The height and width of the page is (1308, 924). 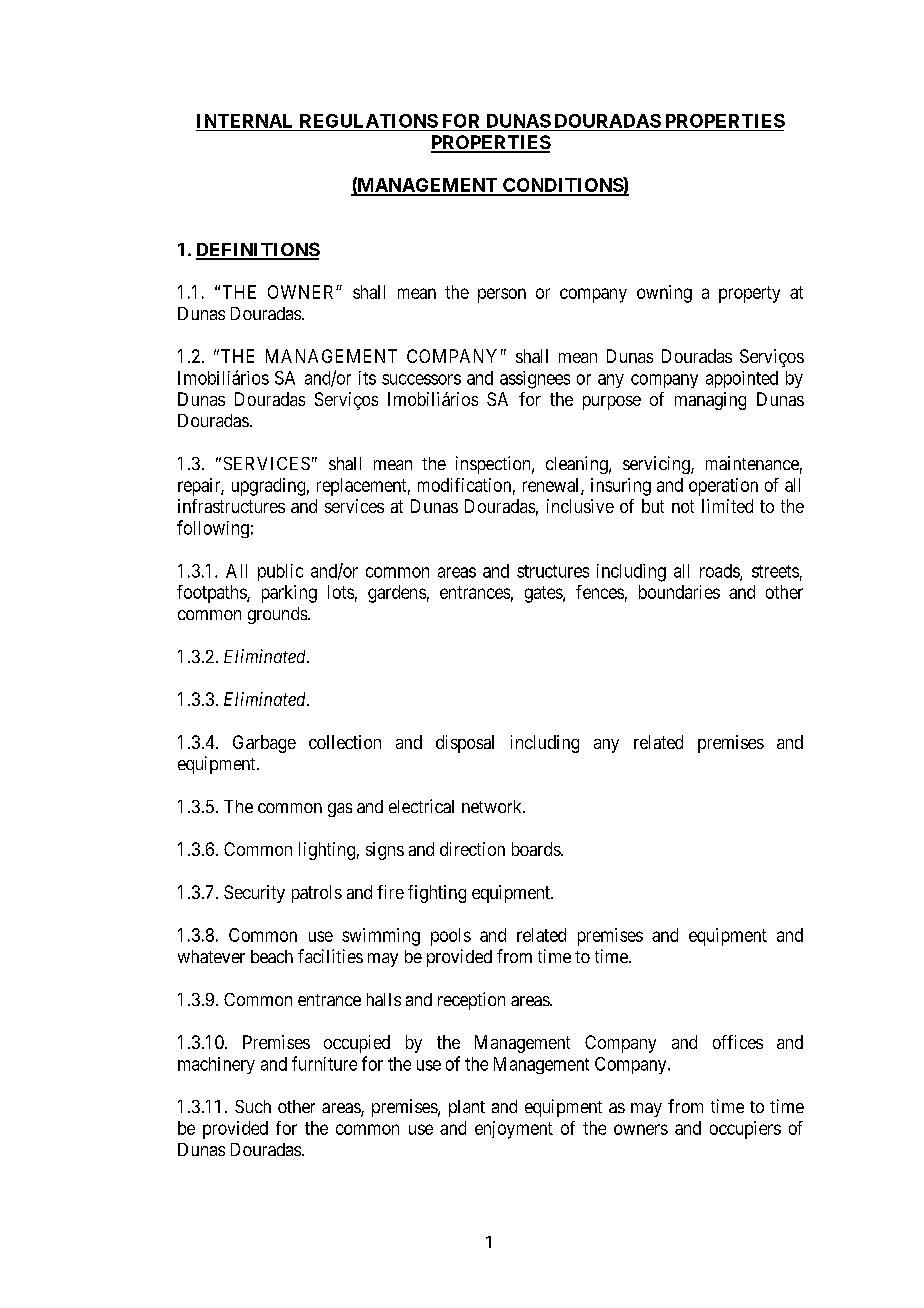 I want to click on operation, so click(x=723, y=487).
